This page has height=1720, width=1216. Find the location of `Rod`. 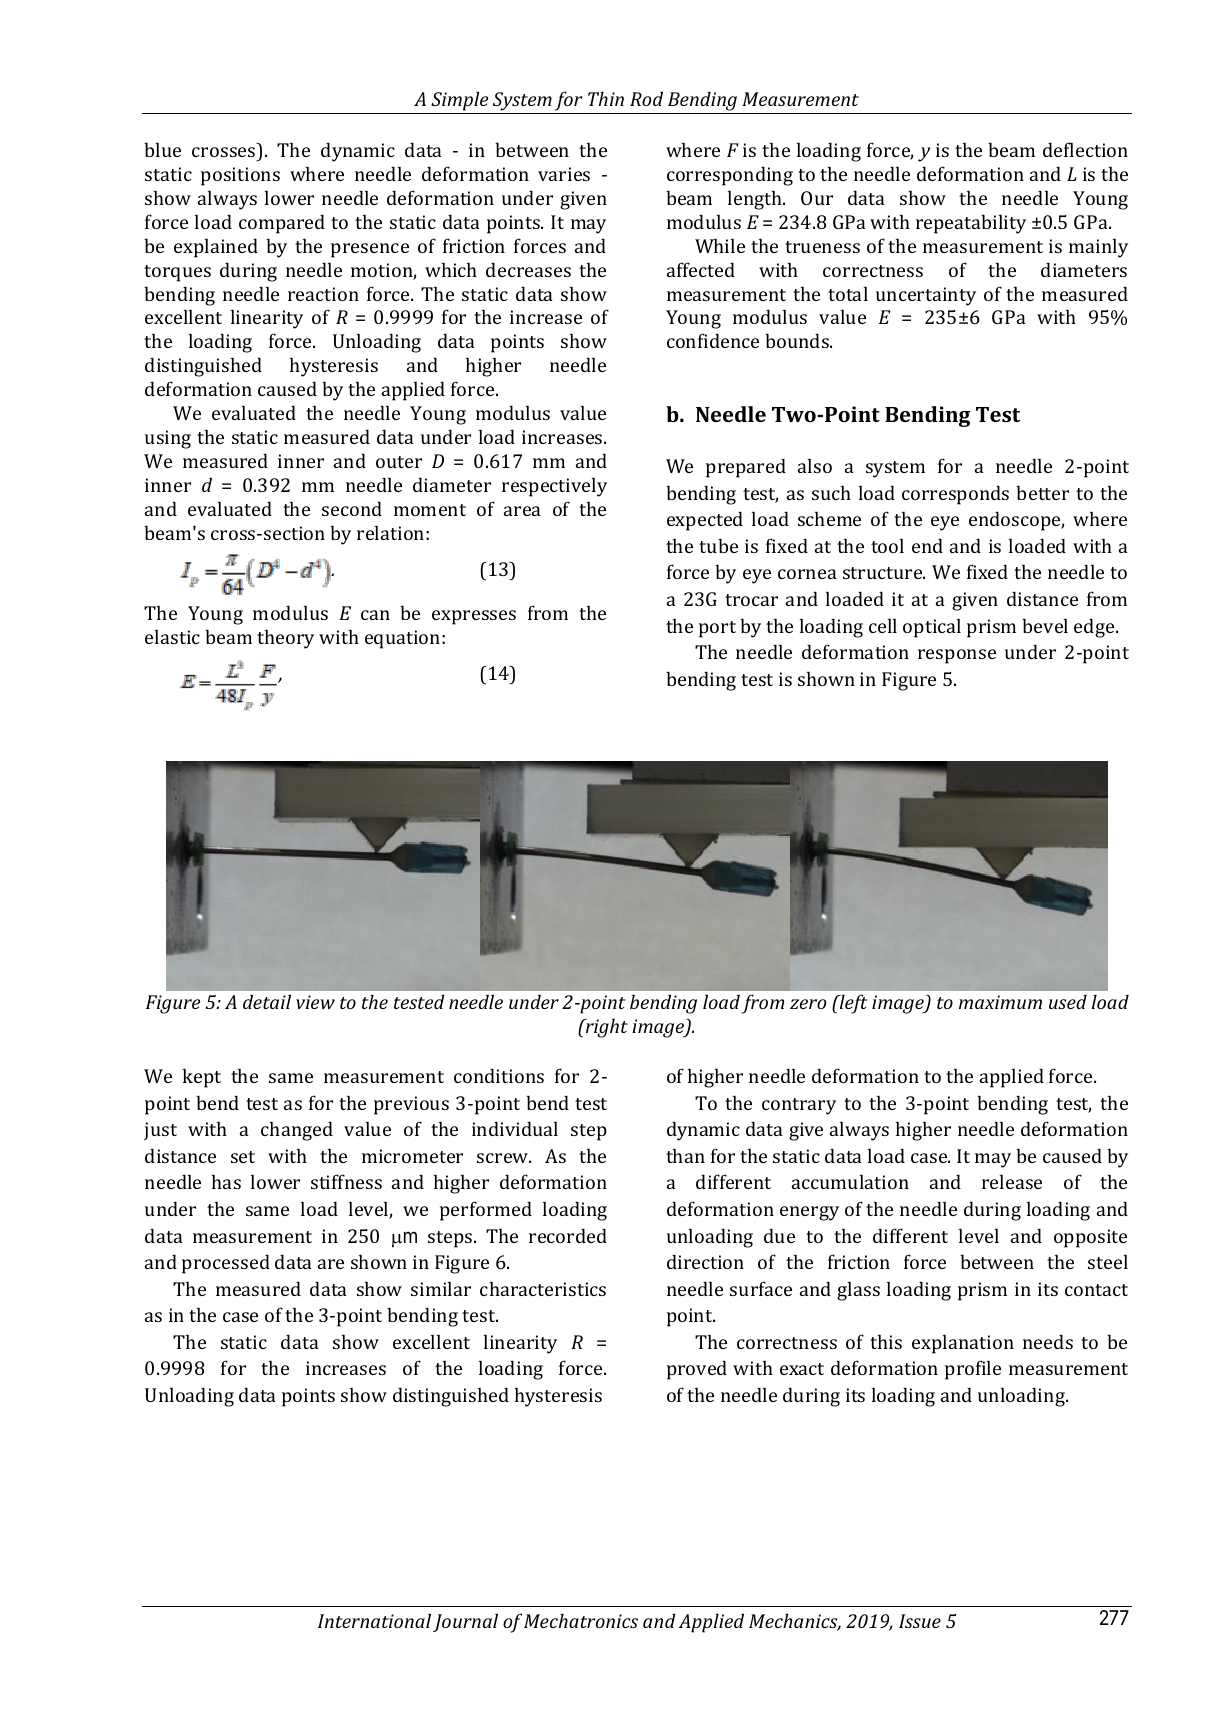

Rod is located at coordinates (646, 98).
